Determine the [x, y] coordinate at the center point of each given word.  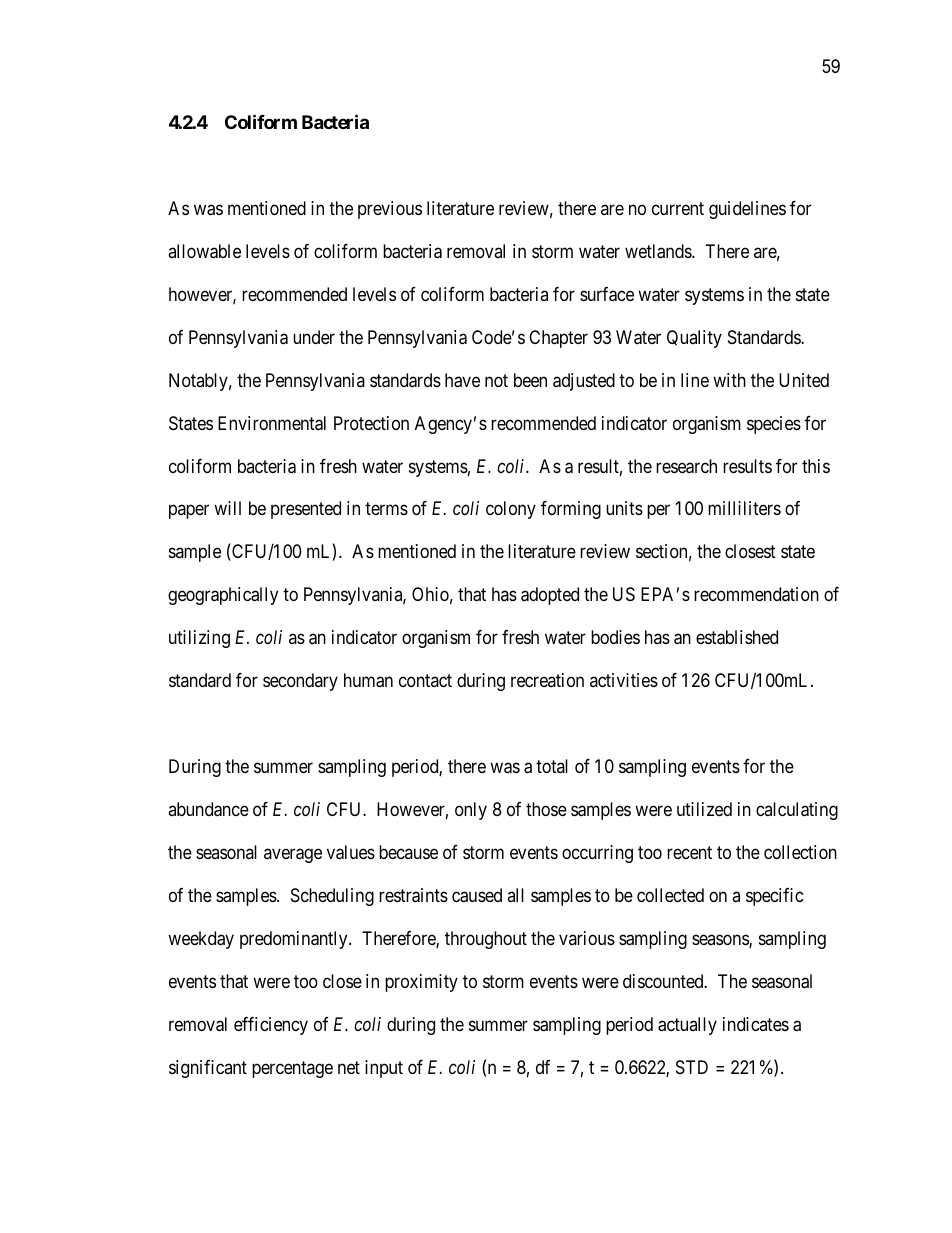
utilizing [199, 639]
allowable [204, 251]
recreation [547, 680]
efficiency [271, 1026]
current [678, 208]
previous [390, 210]
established [737, 637]
